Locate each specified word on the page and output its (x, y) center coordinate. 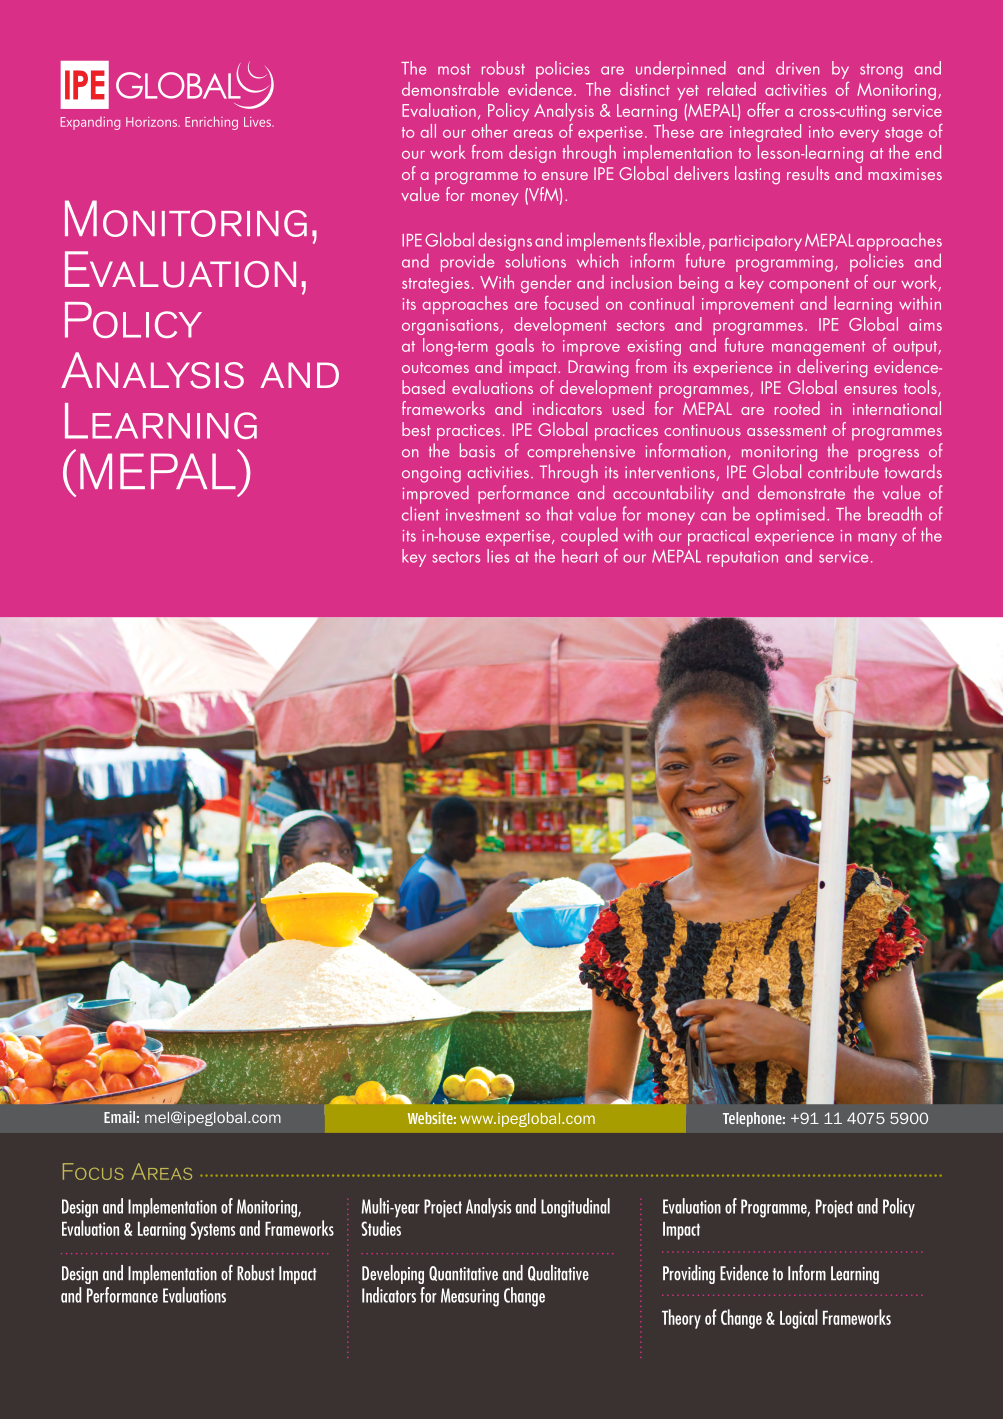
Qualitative (558, 1273)
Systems (212, 1230)
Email (119, 1117)
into (821, 132)
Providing (689, 1274)
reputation (742, 559)
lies (498, 556)
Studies (381, 1228)
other (490, 131)
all (428, 131)
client (420, 514)
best (416, 429)
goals (515, 347)
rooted (797, 408)
